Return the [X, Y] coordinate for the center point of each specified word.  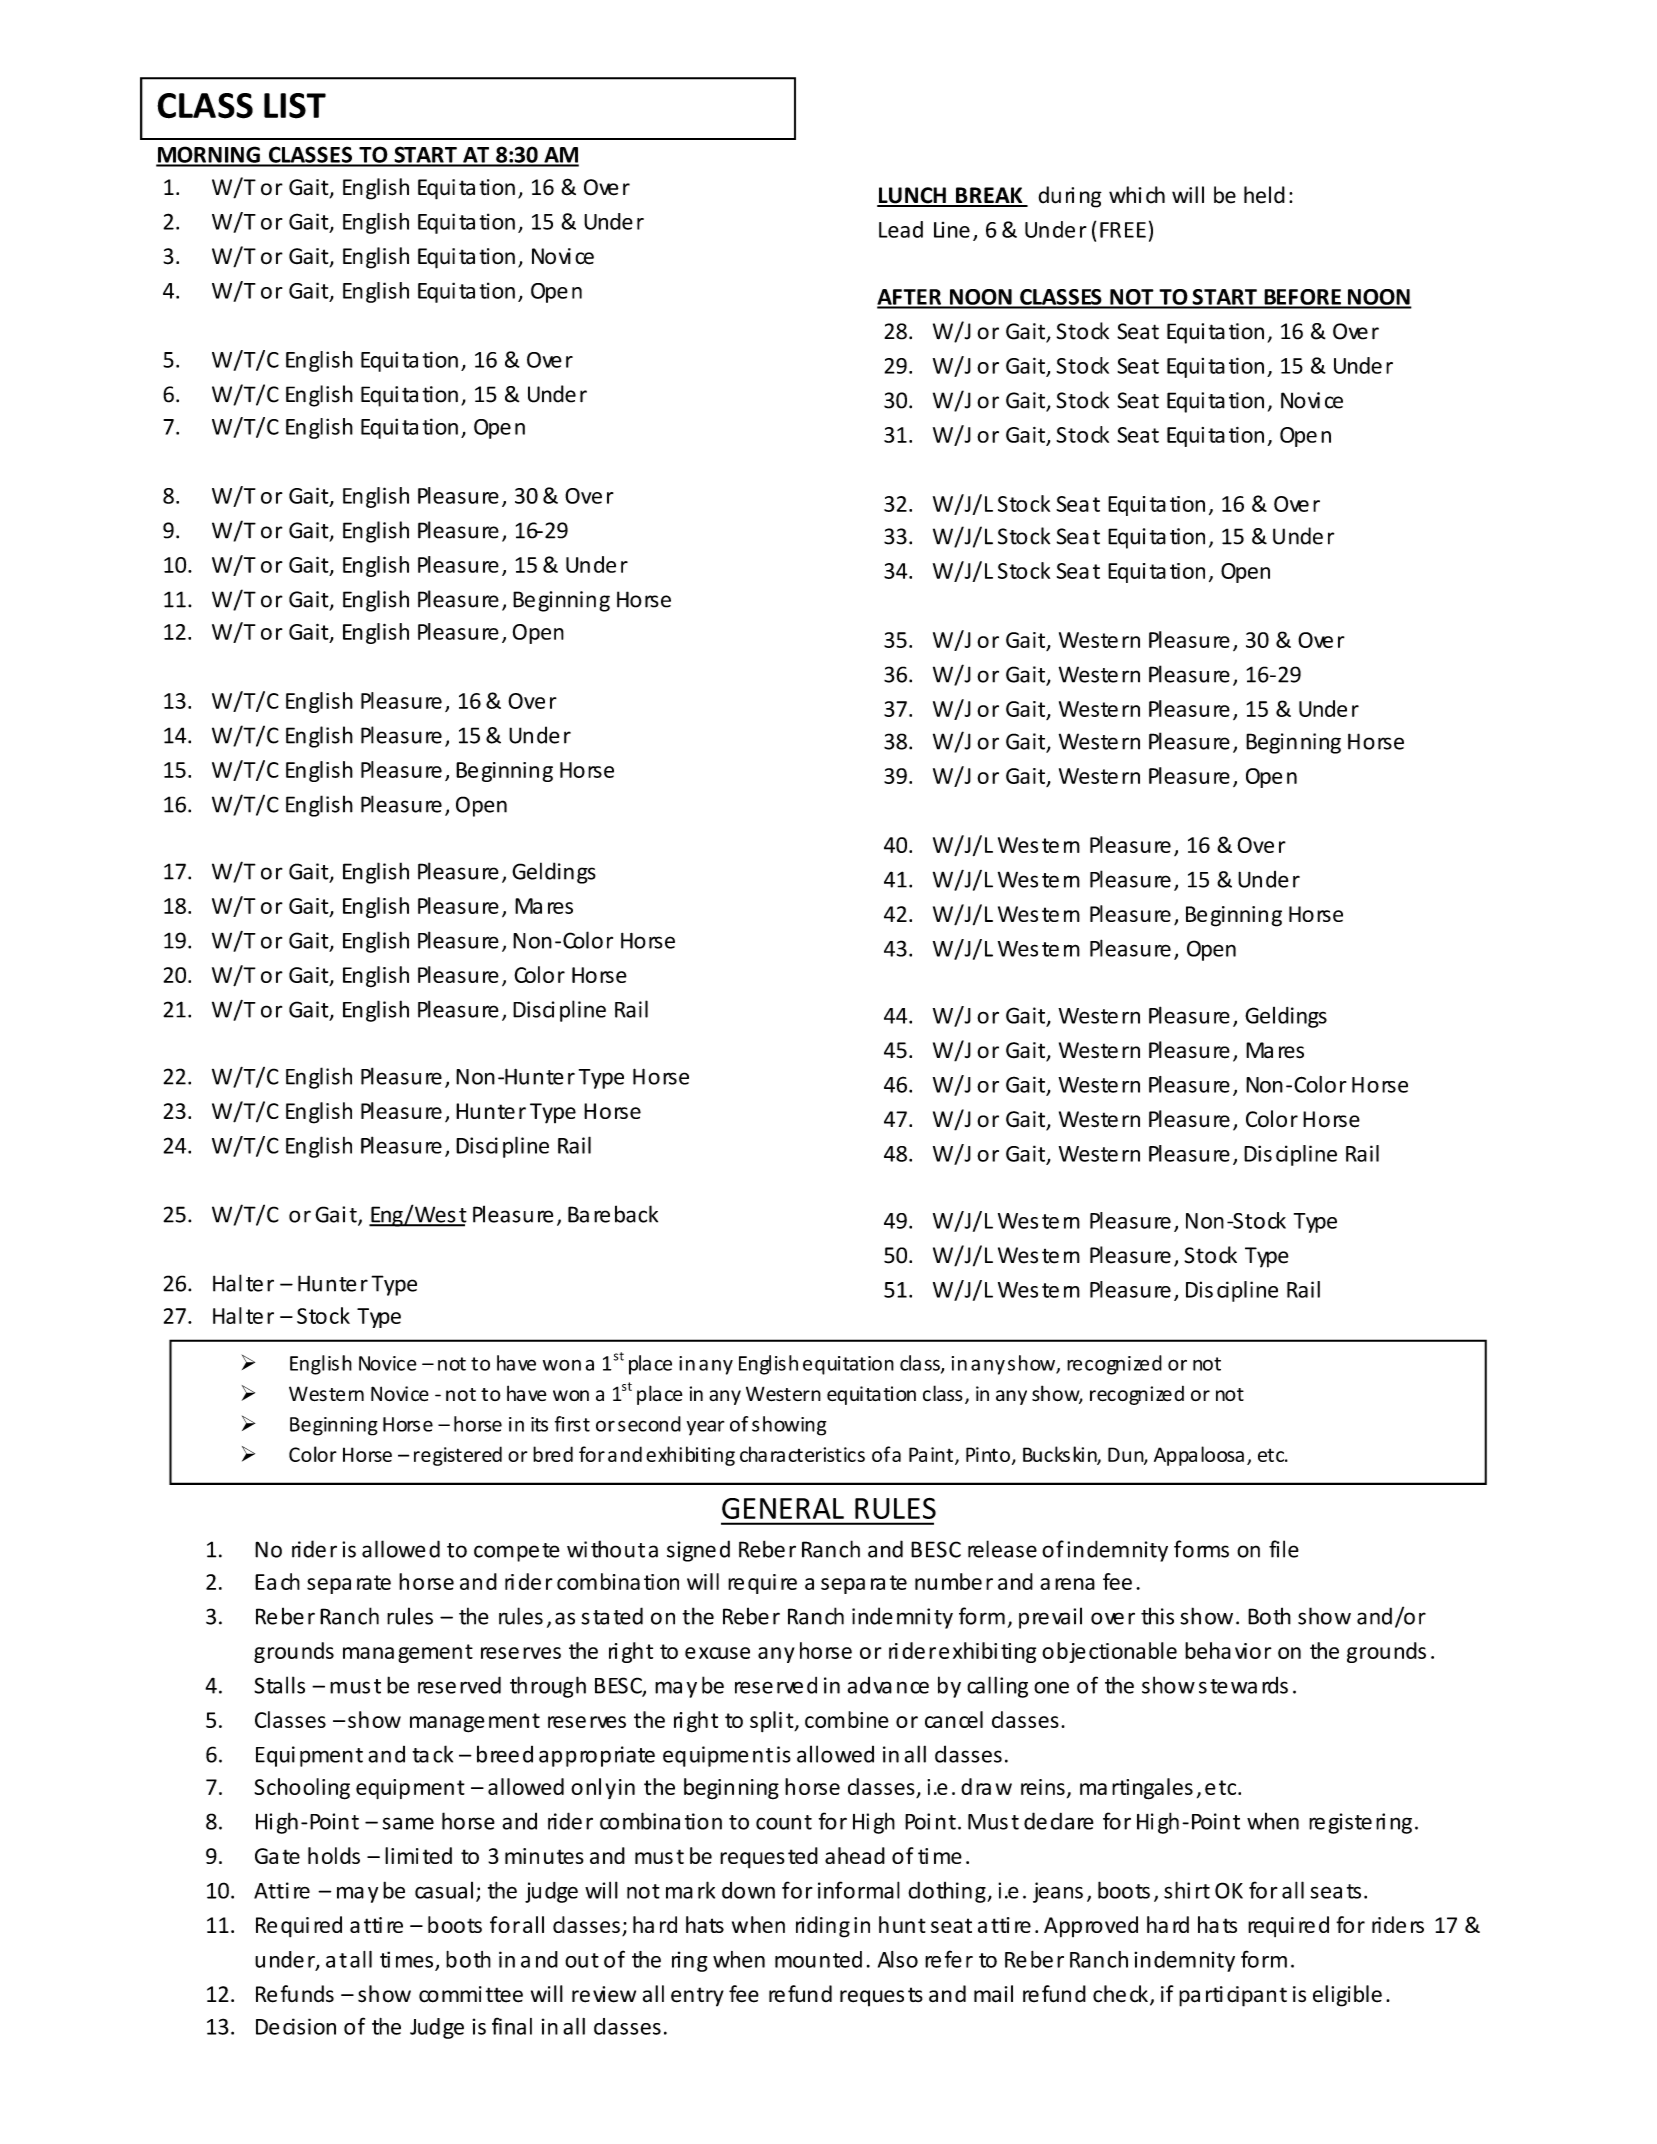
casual [444, 1890]
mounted [818, 1959]
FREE [1123, 230]
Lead [901, 229]
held [1264, 195]
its [539, 1424]
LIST [295, 106]
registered [458, 1456]
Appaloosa [1199, 1456]
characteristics [802, 1454]
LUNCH [912, 196]
